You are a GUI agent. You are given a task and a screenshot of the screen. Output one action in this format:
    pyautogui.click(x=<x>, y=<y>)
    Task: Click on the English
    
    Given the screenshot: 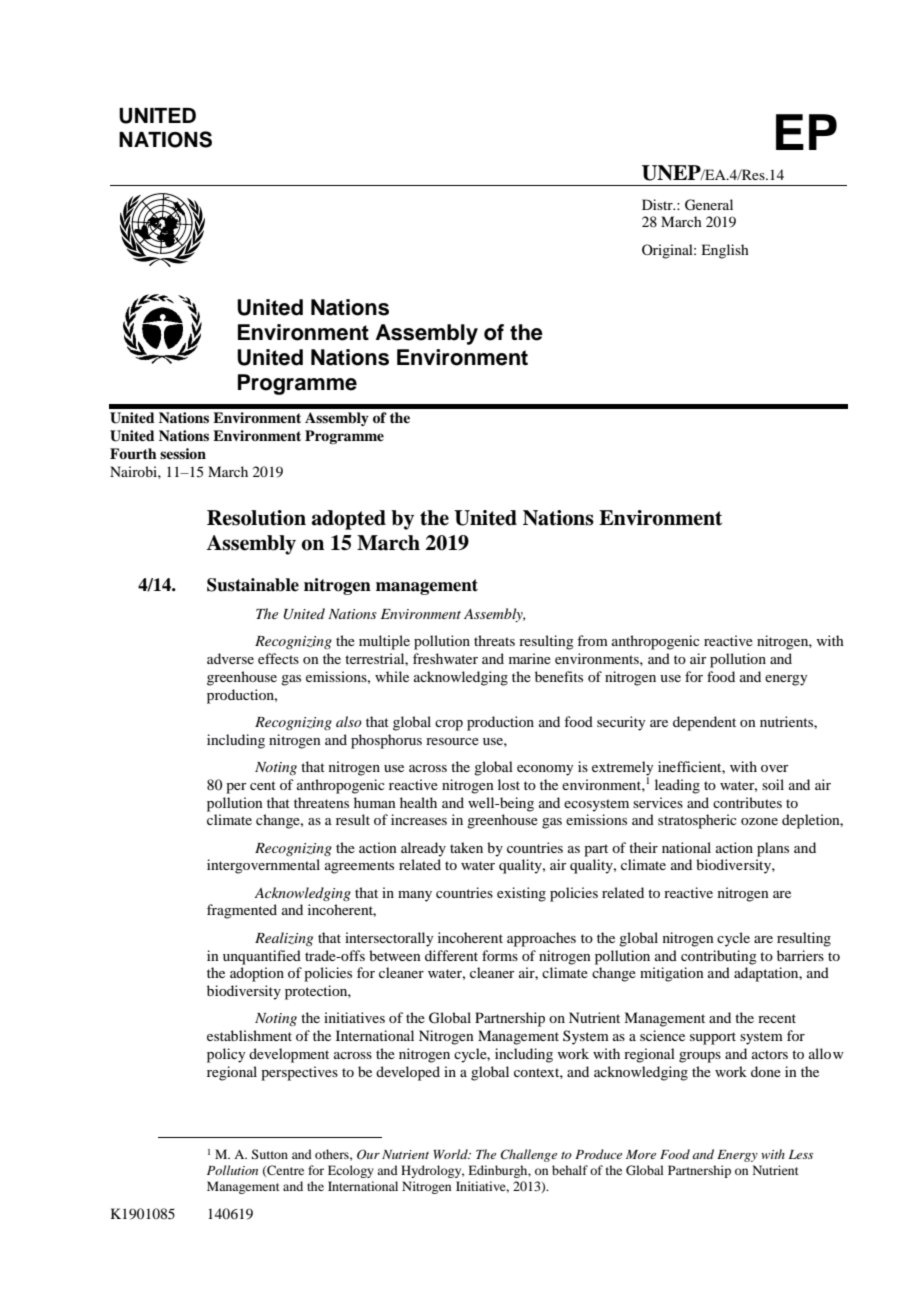 What is the action you would take?
    pyautogui.click(x=725, y=251)
